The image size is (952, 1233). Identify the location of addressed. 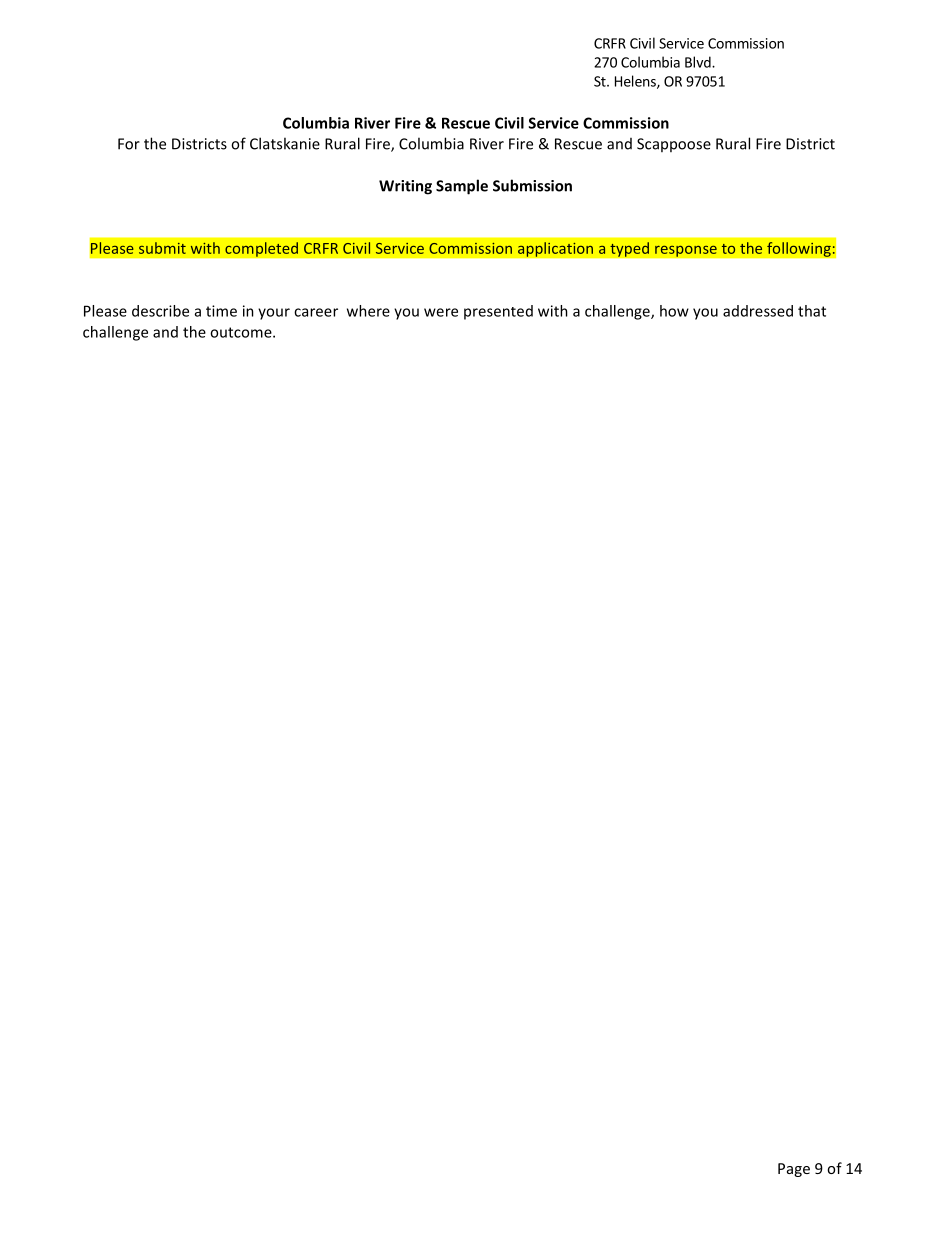
(758, 311).
